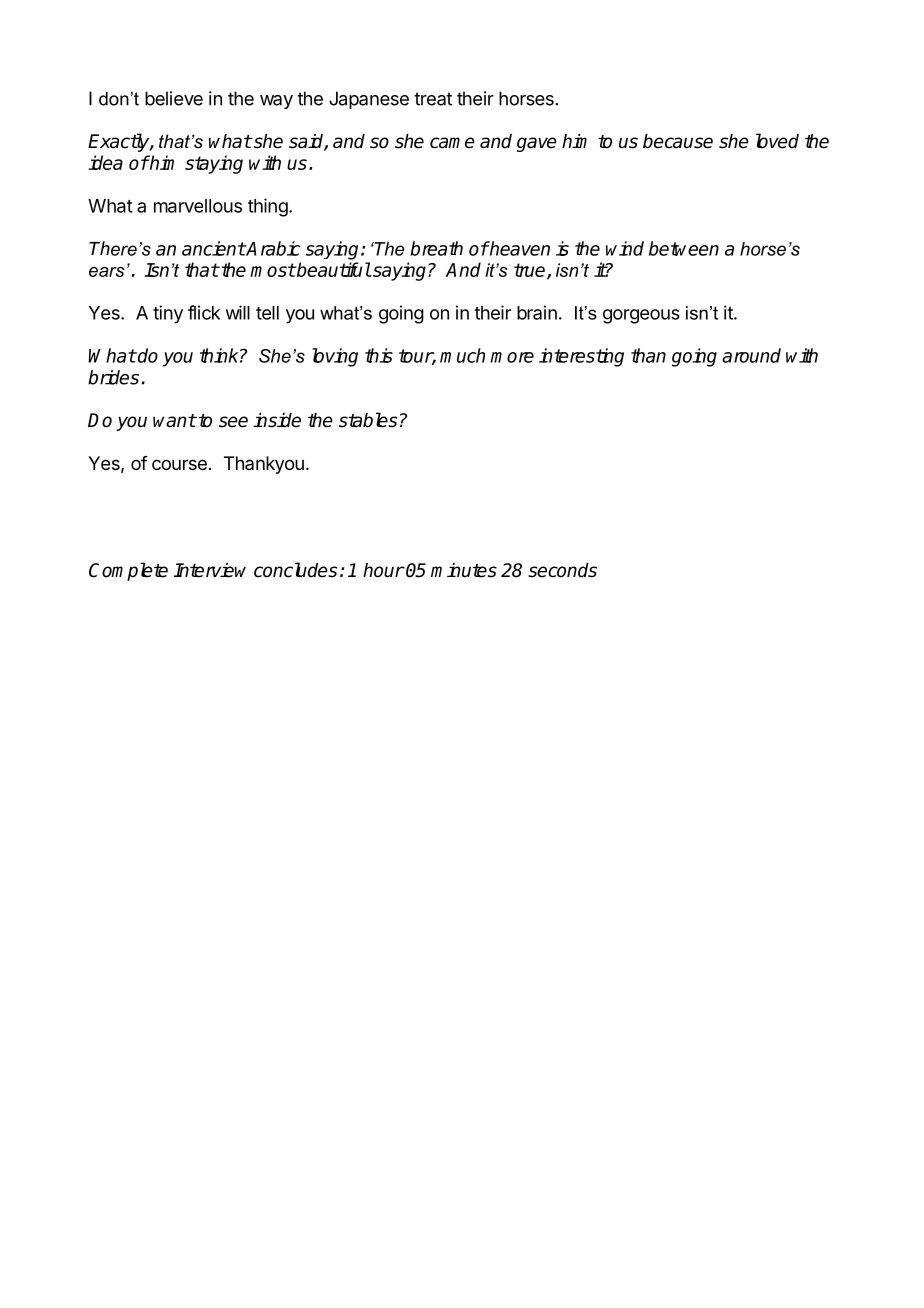  I want to click on stables, so click(368, 420).
